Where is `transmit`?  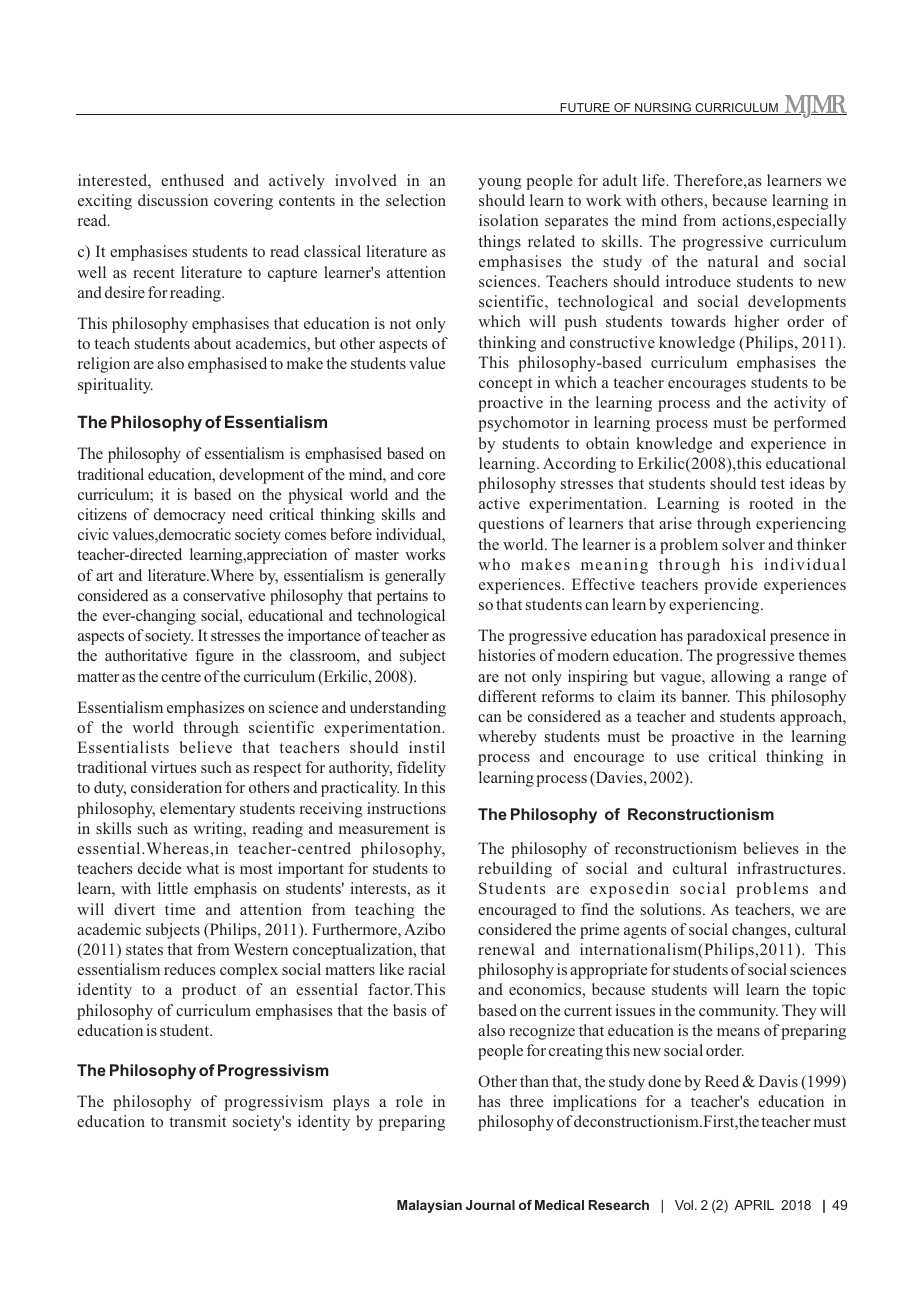 transmit is located at coordinates (197, 1121).
